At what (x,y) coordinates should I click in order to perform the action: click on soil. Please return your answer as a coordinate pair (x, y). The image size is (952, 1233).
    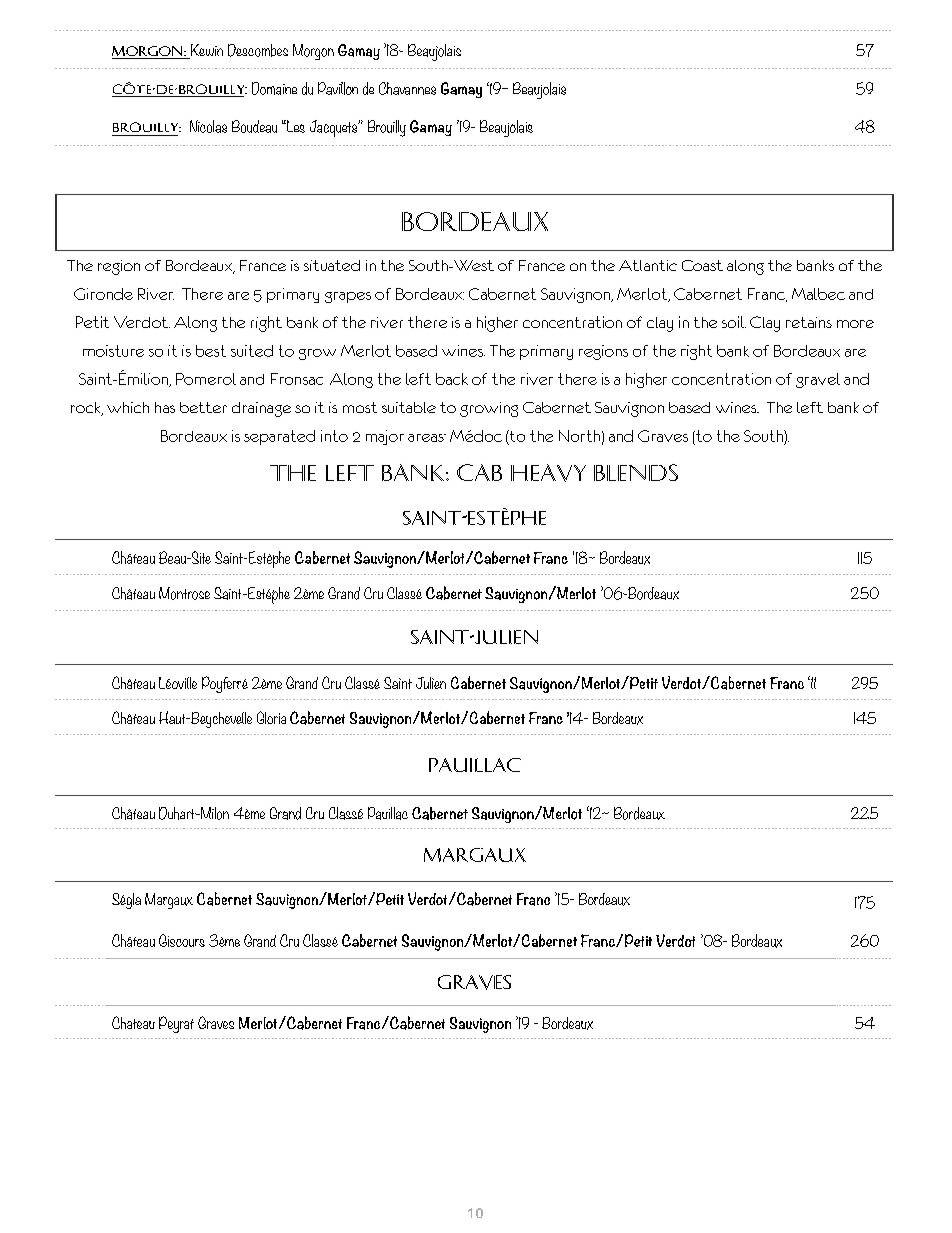
    Looking at the image, I should click on (734, 322).
